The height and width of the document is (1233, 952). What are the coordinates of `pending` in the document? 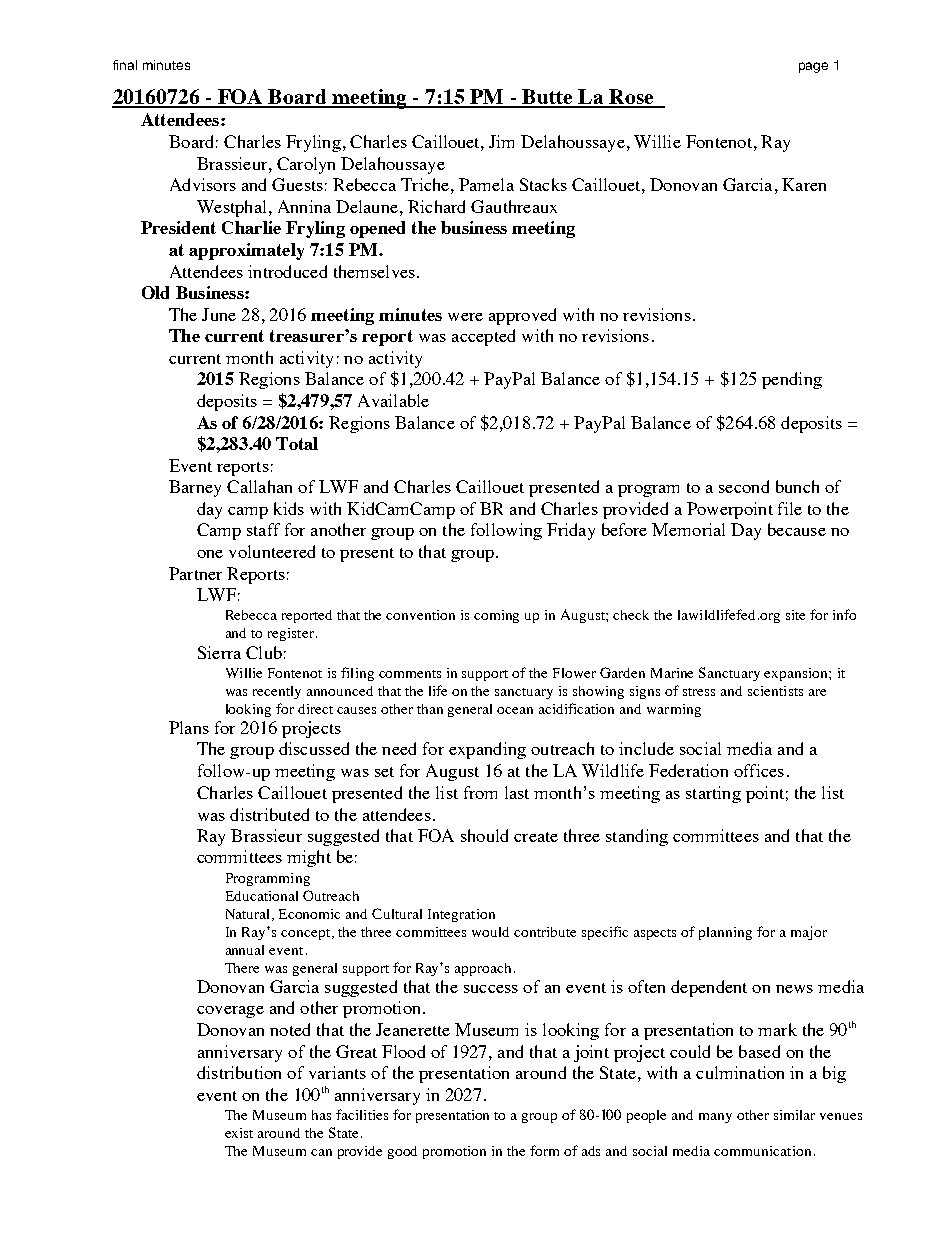 It's located at (792, 380).
